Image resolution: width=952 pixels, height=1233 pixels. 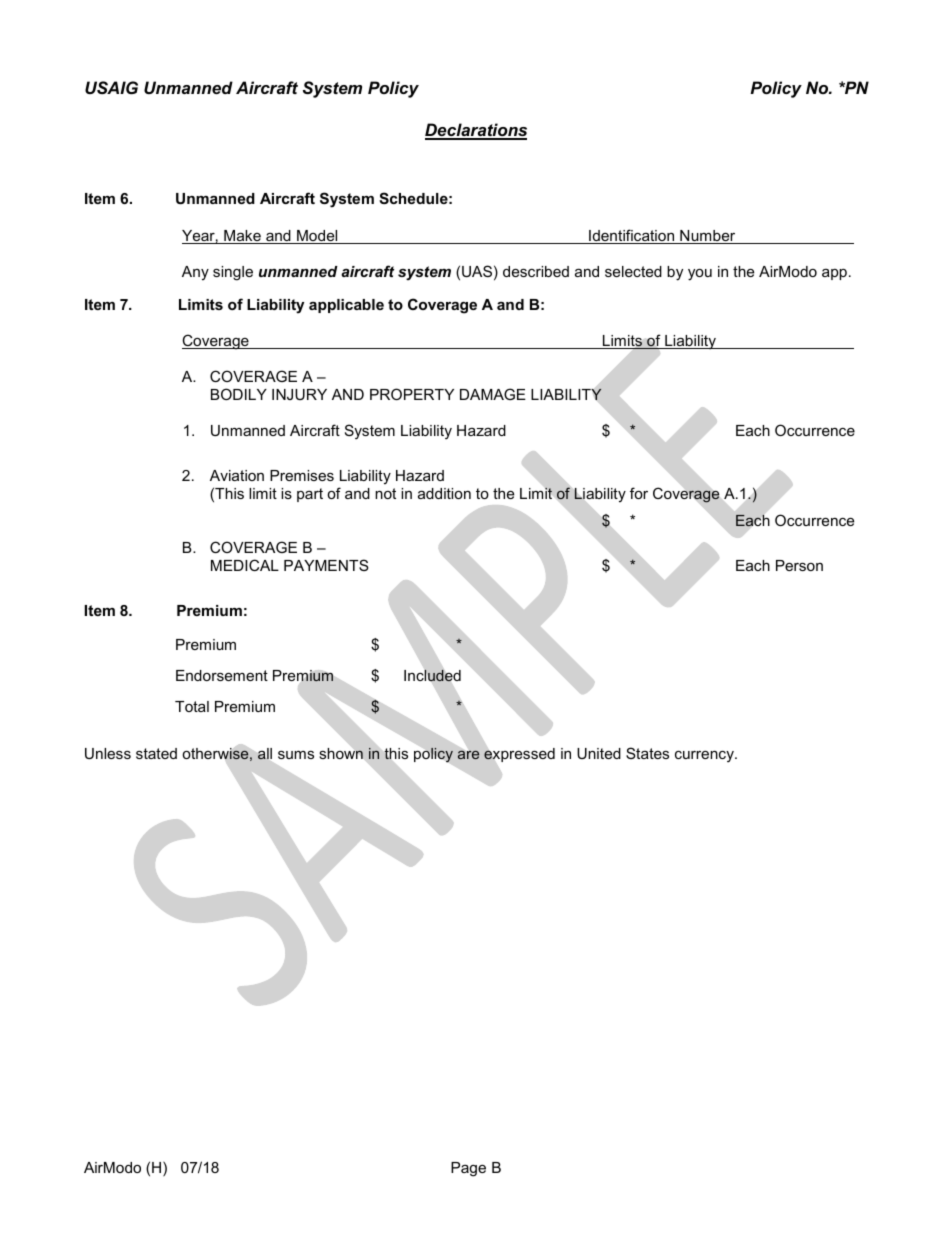 I want to click on currency, so click(x=705, y=756).
